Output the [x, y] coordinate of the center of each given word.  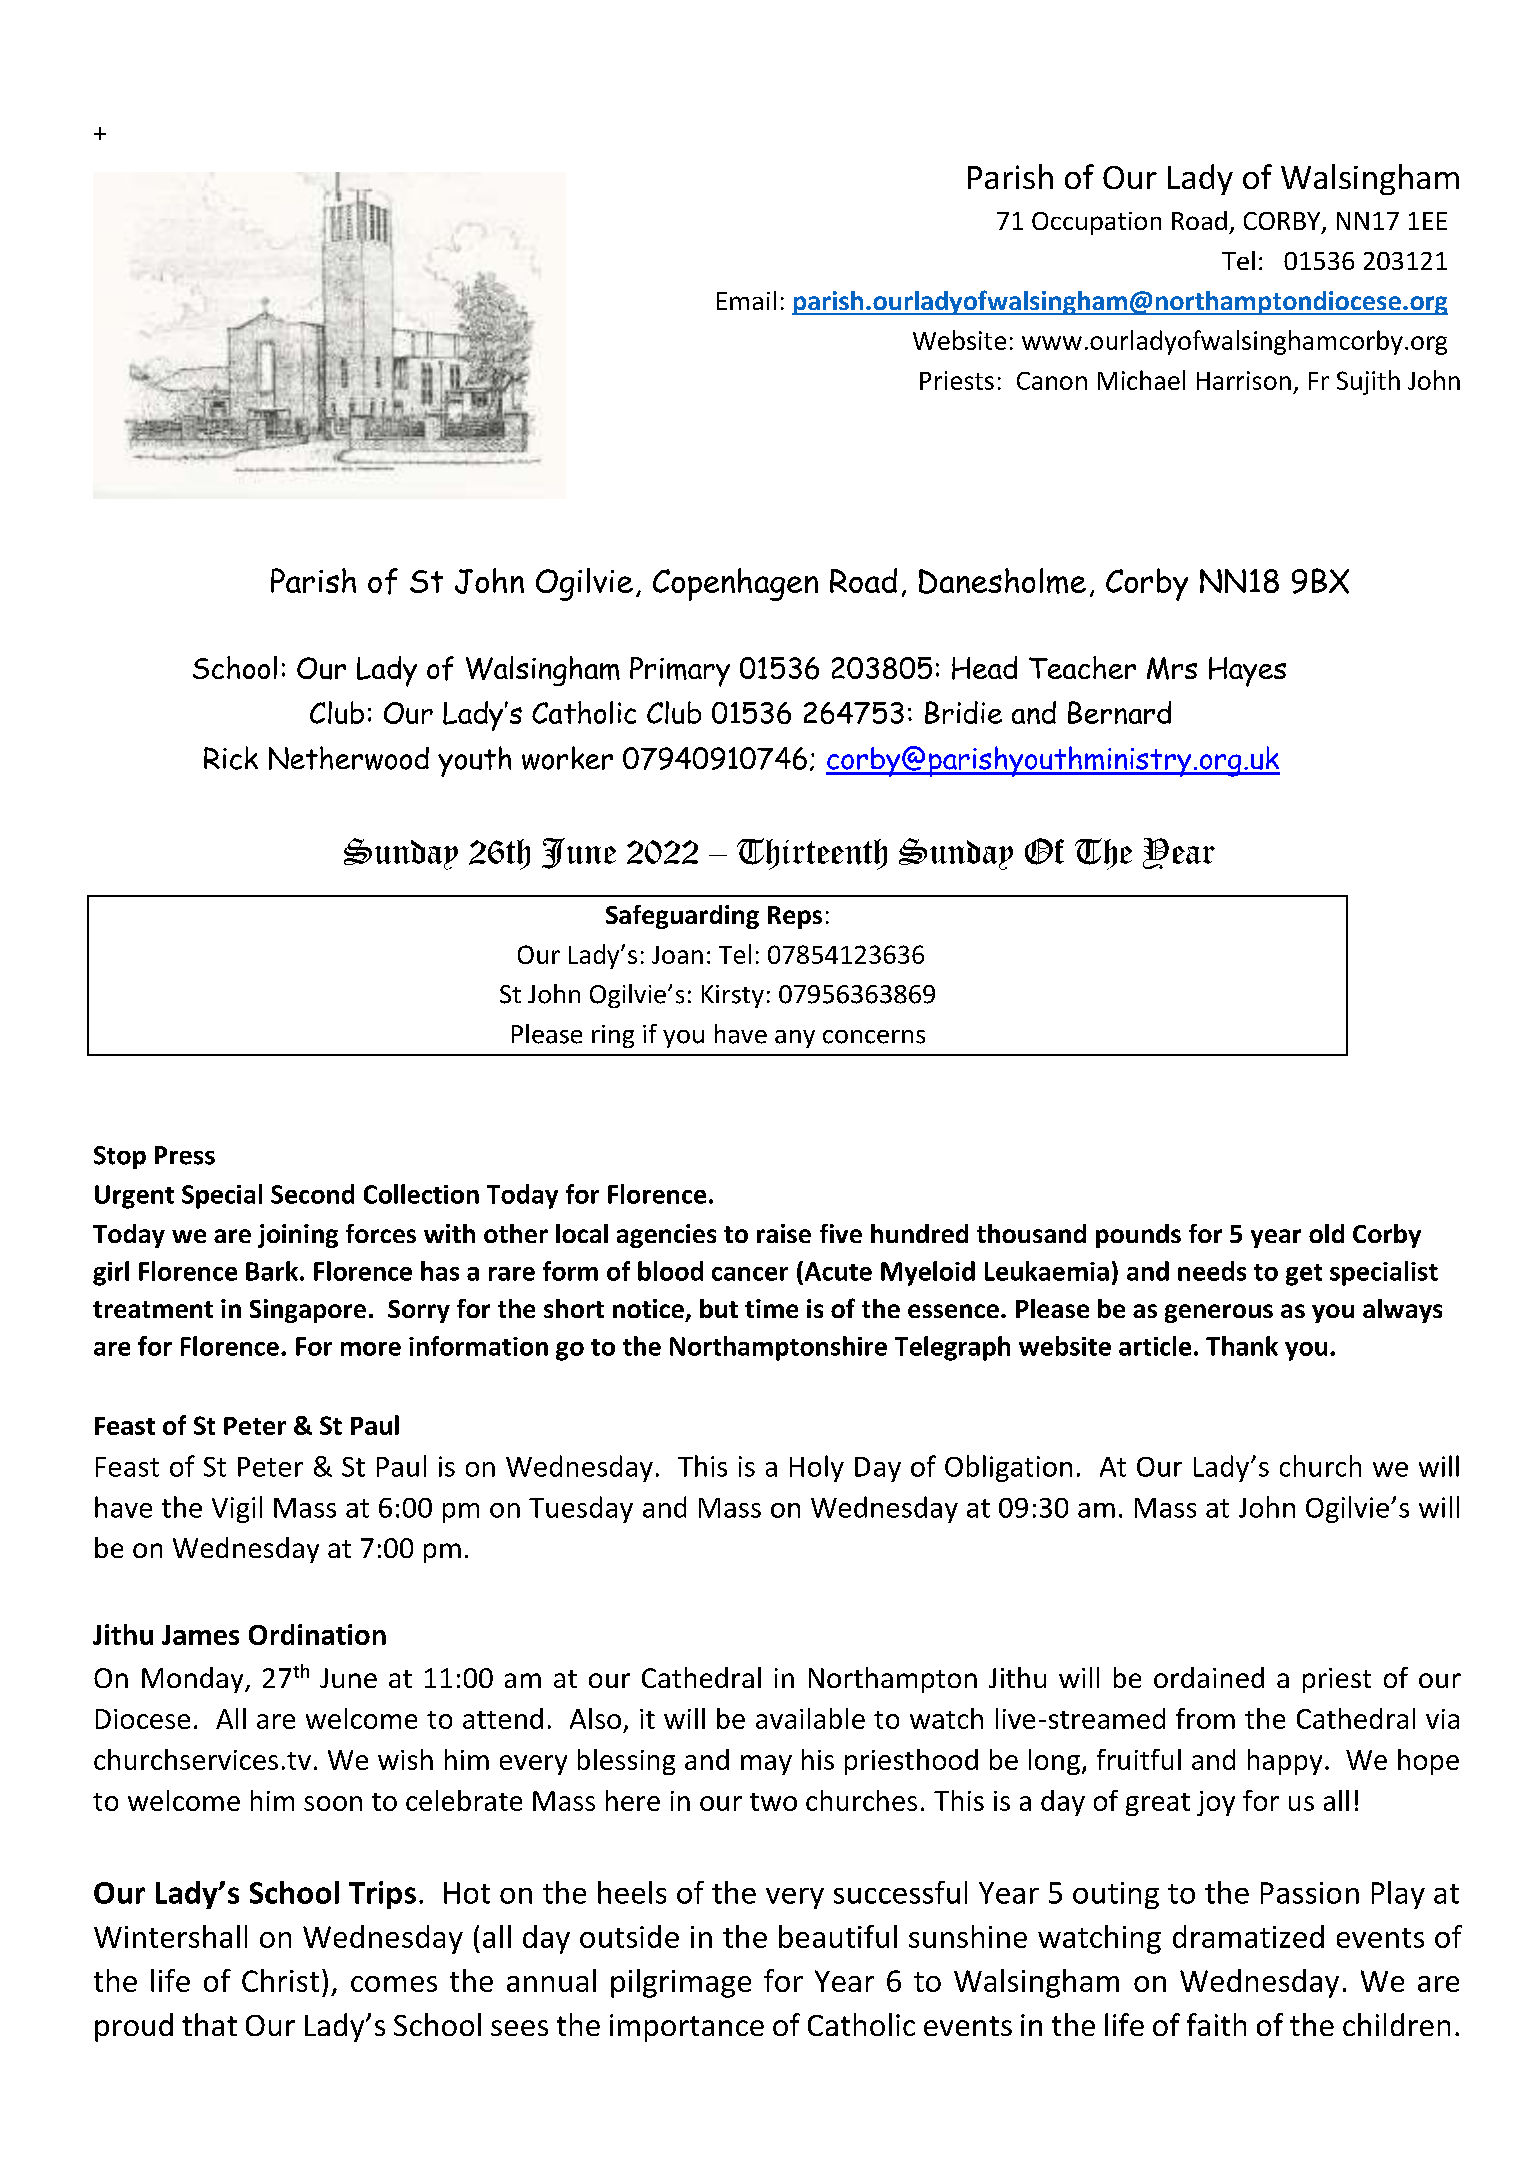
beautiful [838, 1936]
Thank [1242, 1346]
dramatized [1248, 1936]
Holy [817, 1468]
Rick [231, 758]
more [371, 1349]
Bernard [1119, 712]
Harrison [1244, 380]
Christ [280, 1980]
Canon [1052, 381]
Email [746, 300]
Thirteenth [812, 854]
